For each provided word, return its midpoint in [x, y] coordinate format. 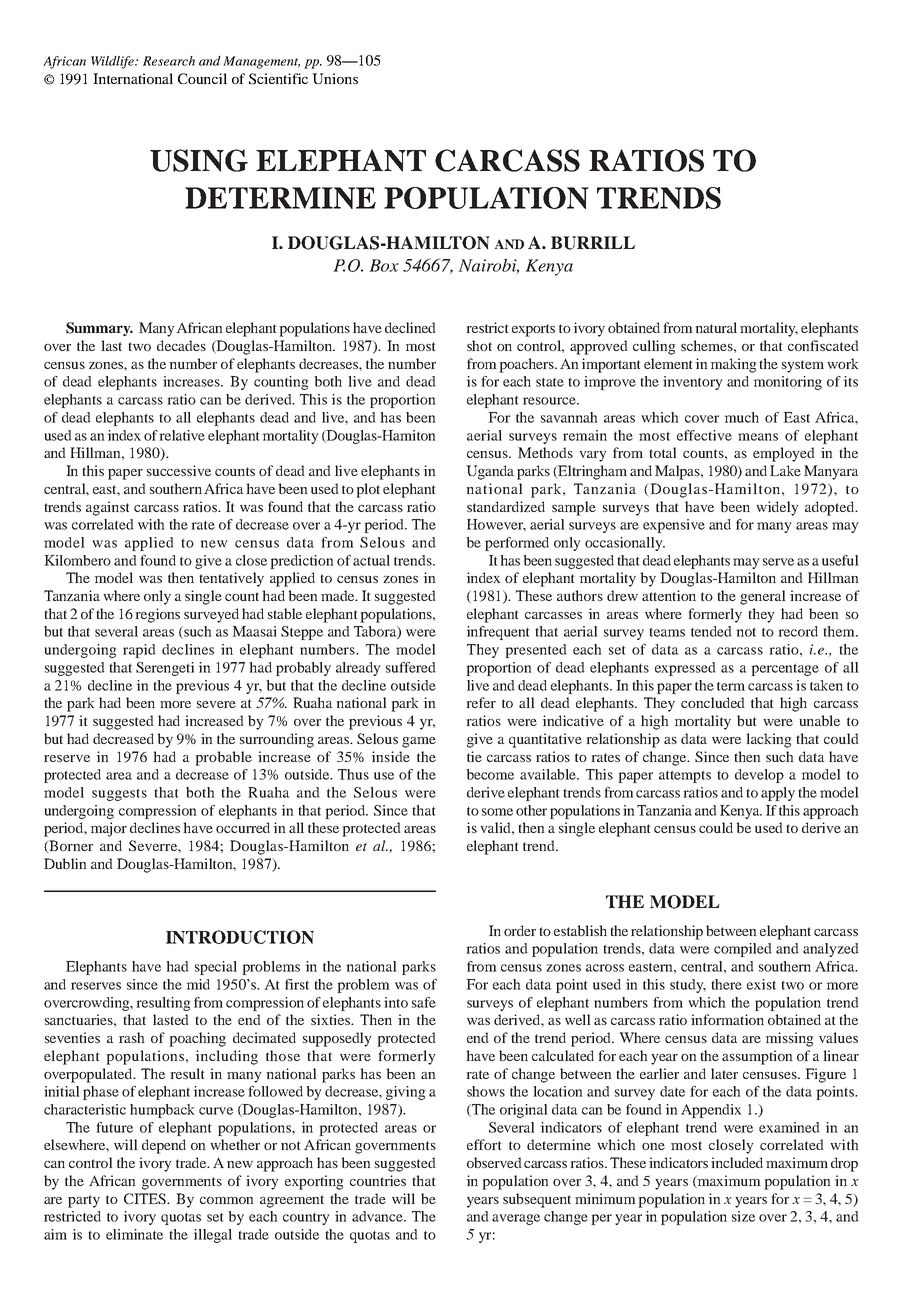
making [733, 365]
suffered [411, 667]
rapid [139, 651]
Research [169, 61]
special [216, 968]
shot [479, 345]
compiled [743, 950]
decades [181, 345]
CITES [146, 1198]
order [520, 930]
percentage [785, 669]
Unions [335, 78]
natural [716, 327]
